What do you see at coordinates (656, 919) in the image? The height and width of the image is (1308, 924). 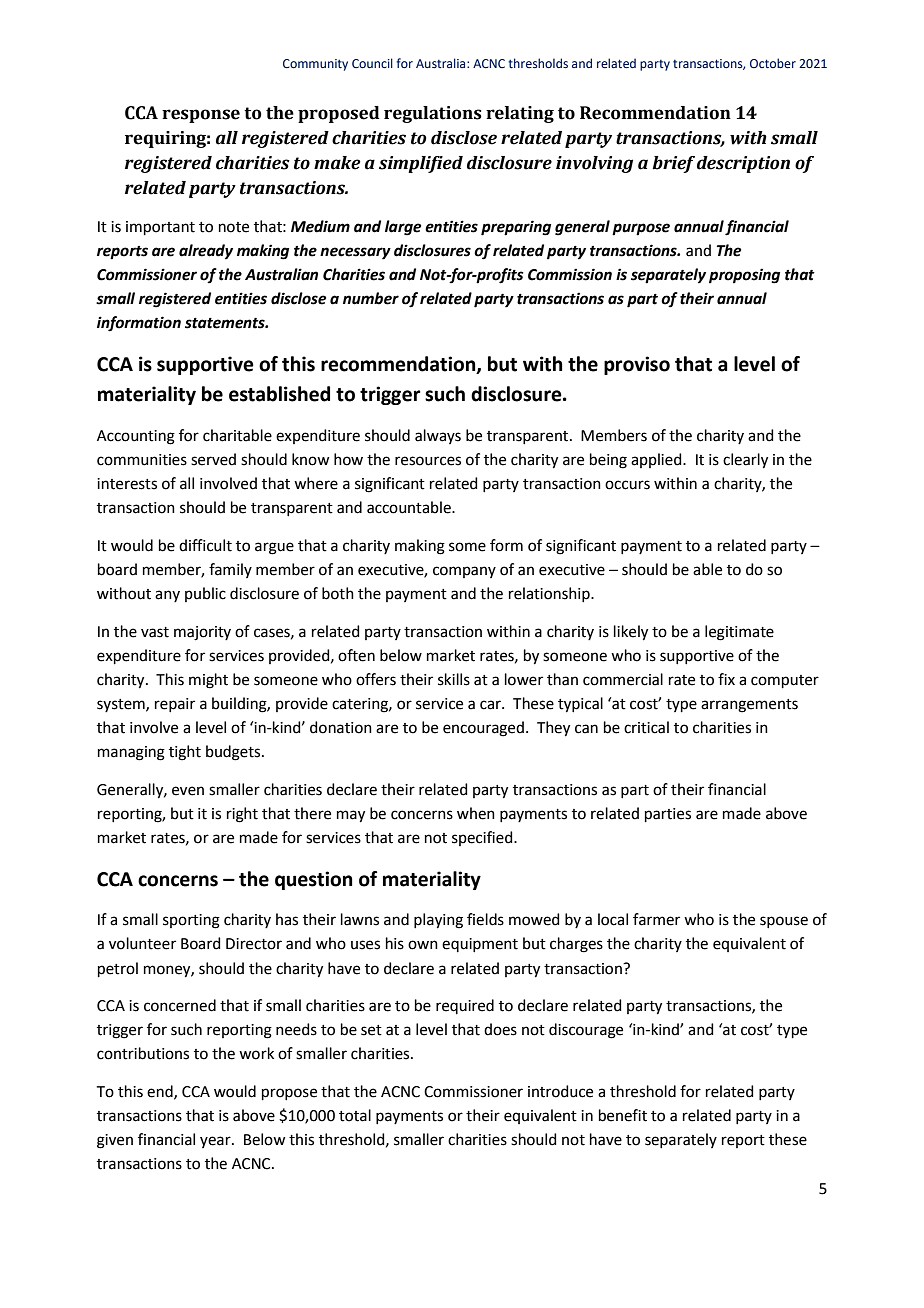 I see `farmer` at bounding box center [656, 919].
